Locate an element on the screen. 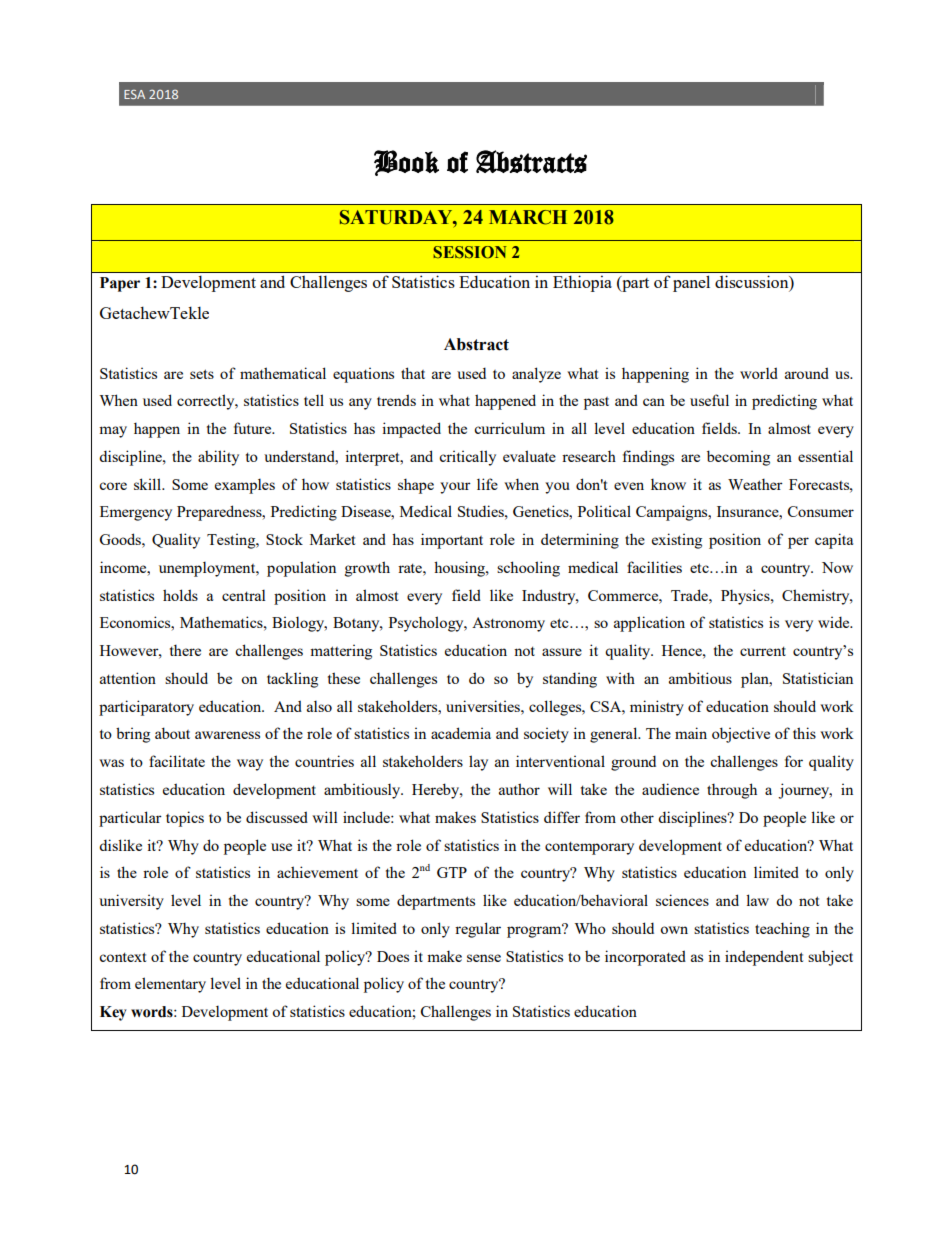 The width and height of the screenshot is (952, 1233). lay is located at coordinates (478, 763).
